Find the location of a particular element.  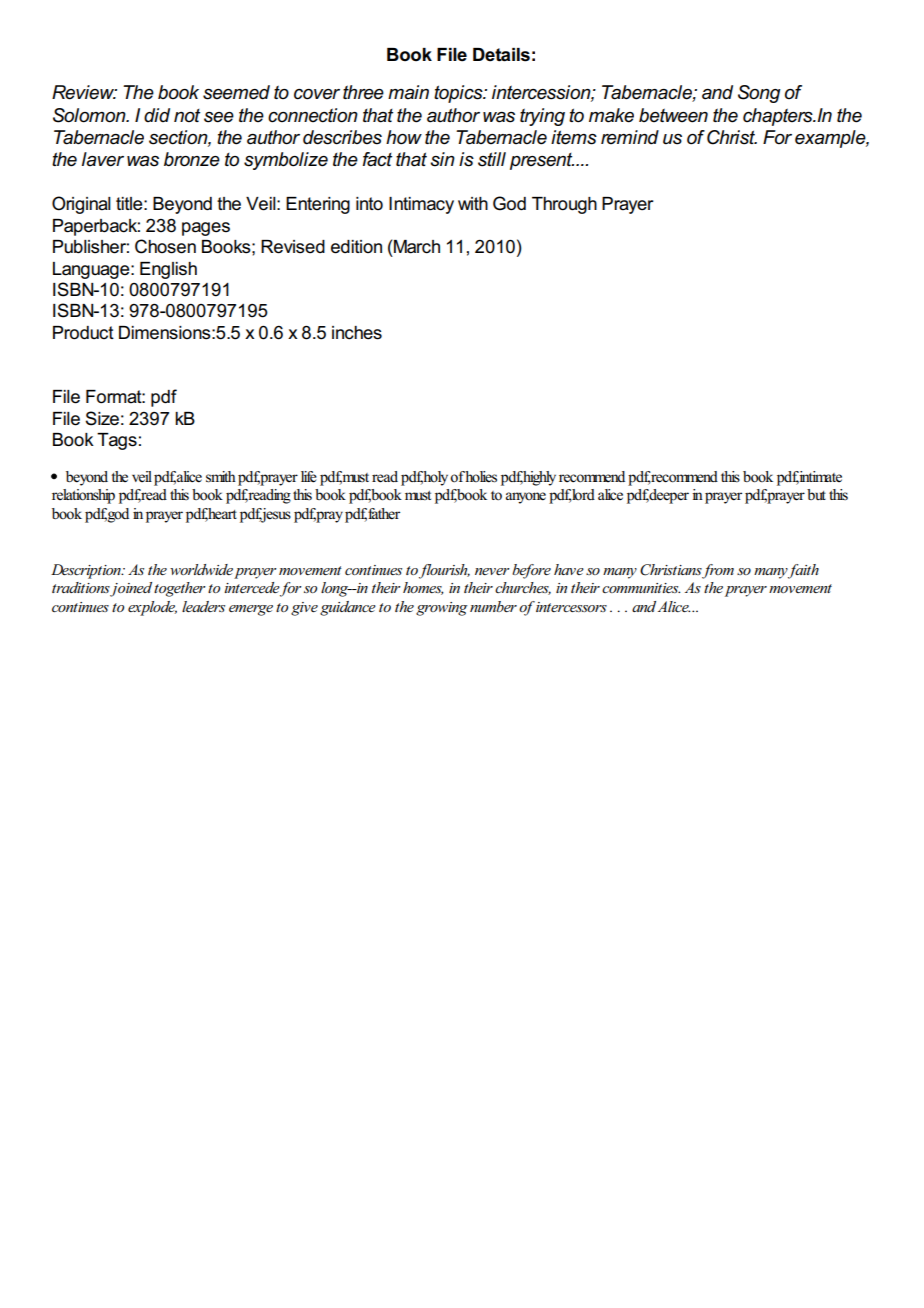

together is located at coordinates (180, 589).
